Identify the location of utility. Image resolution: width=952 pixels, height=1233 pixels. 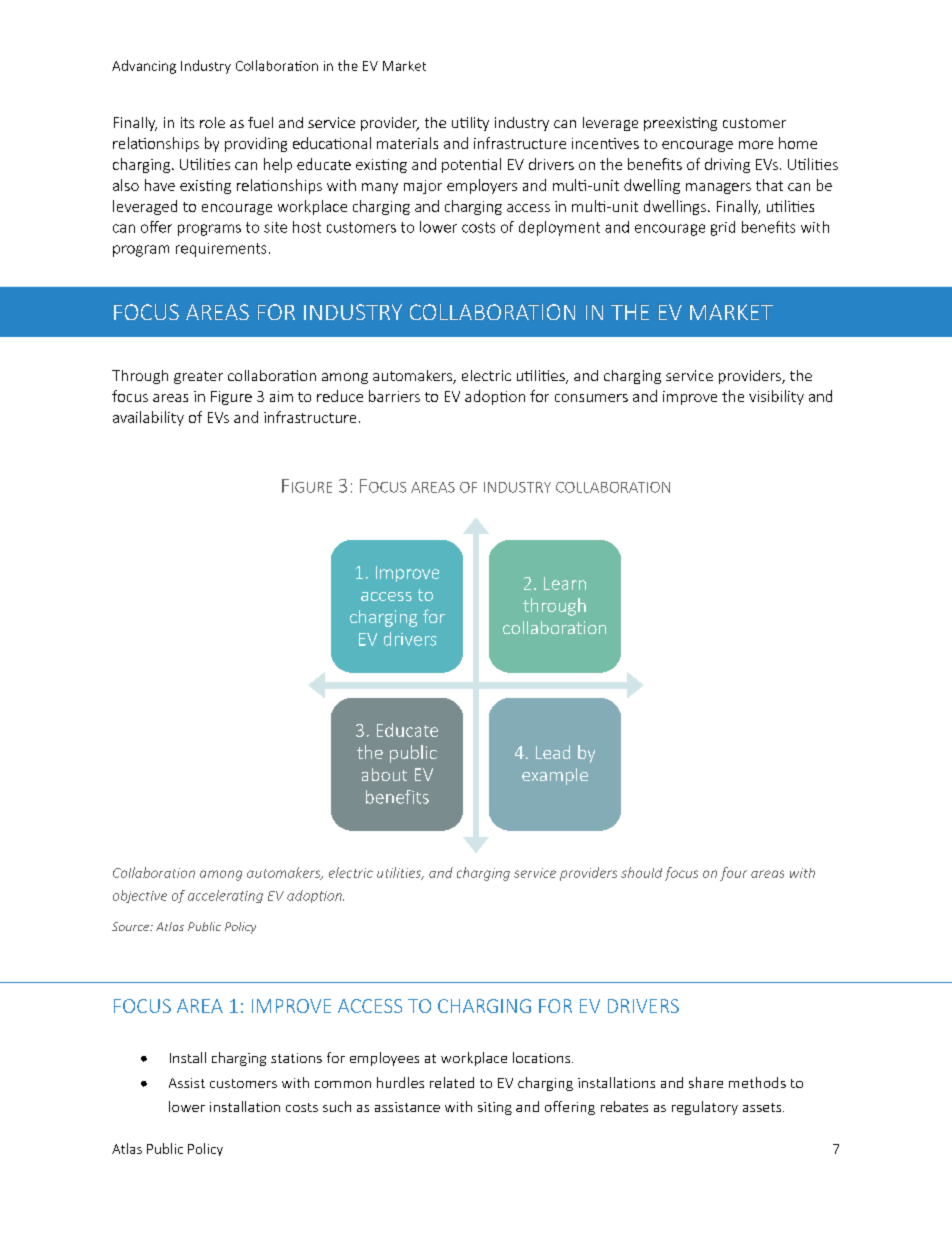
(470, 124).
